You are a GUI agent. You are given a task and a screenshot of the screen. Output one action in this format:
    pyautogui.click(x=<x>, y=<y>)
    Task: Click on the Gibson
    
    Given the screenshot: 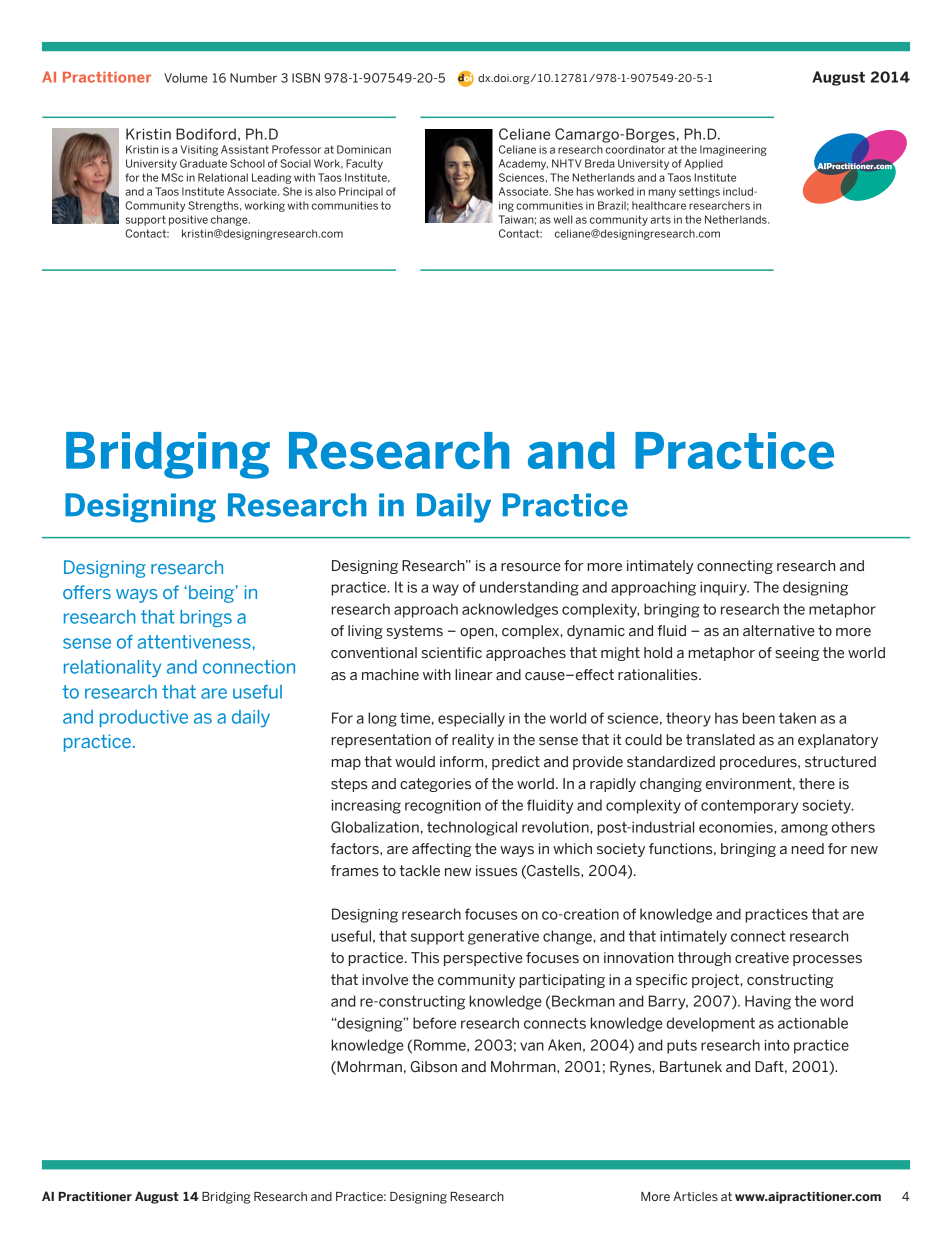 What is the action you would take?
    pyautogui.click(x=434, y=1067)
